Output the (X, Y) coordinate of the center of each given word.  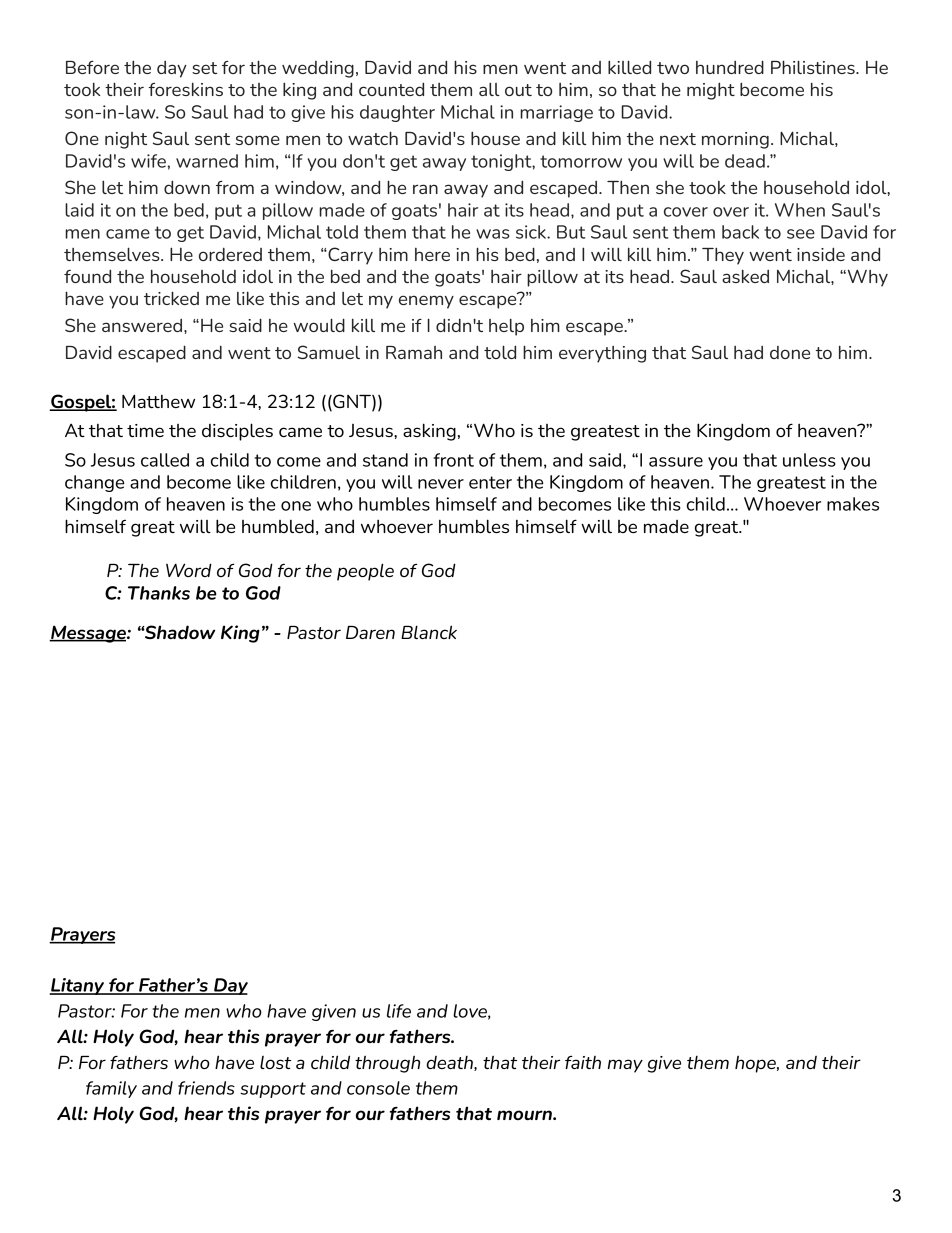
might (711, 91)
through (387, 1064)
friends (206, 1088)
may (625, 1066)
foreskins (185, 89)
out (518, 90)
